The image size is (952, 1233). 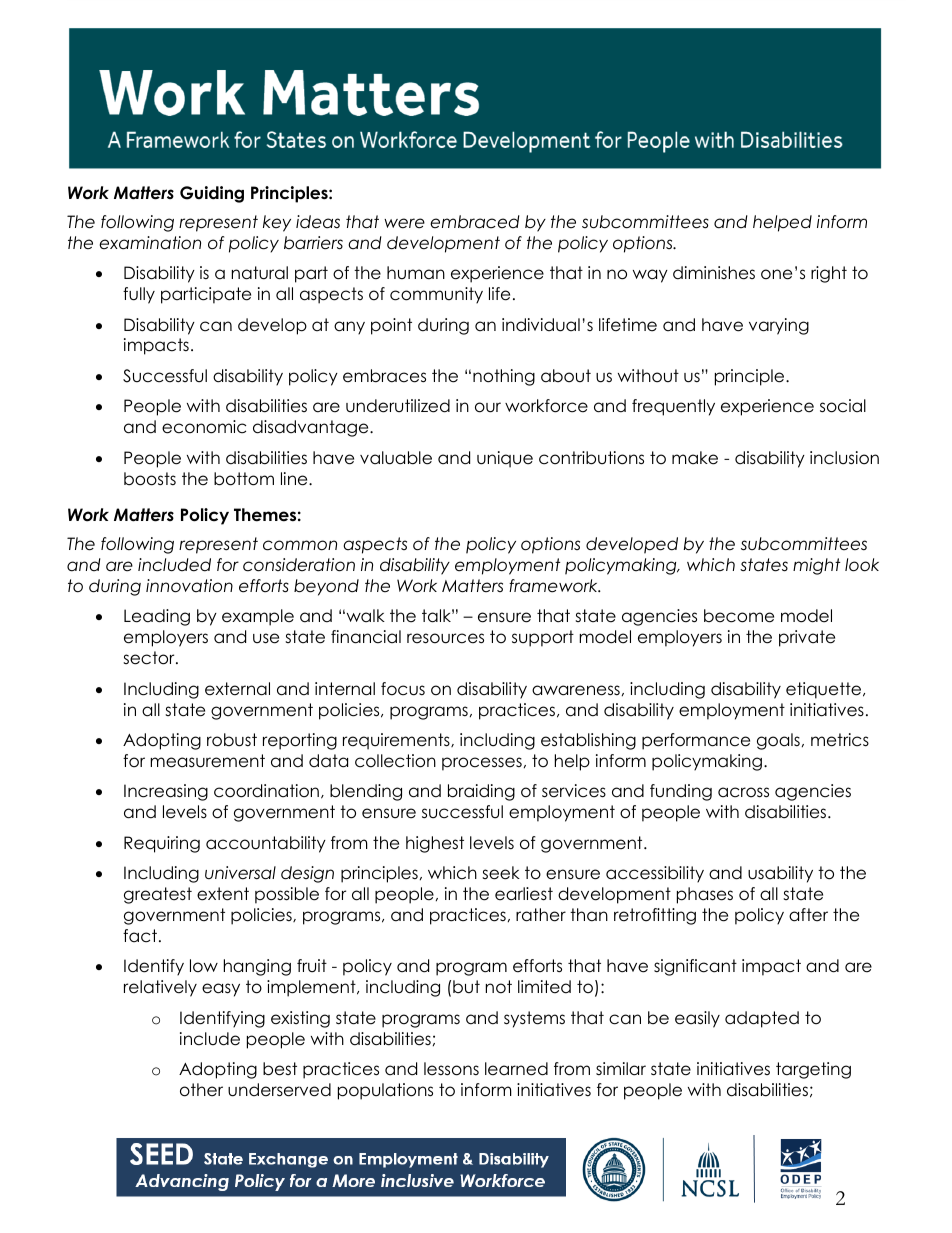 What do you see at coordinates (201, 1090) in the document?
I see `other` at bounding box center [201, 1090].
